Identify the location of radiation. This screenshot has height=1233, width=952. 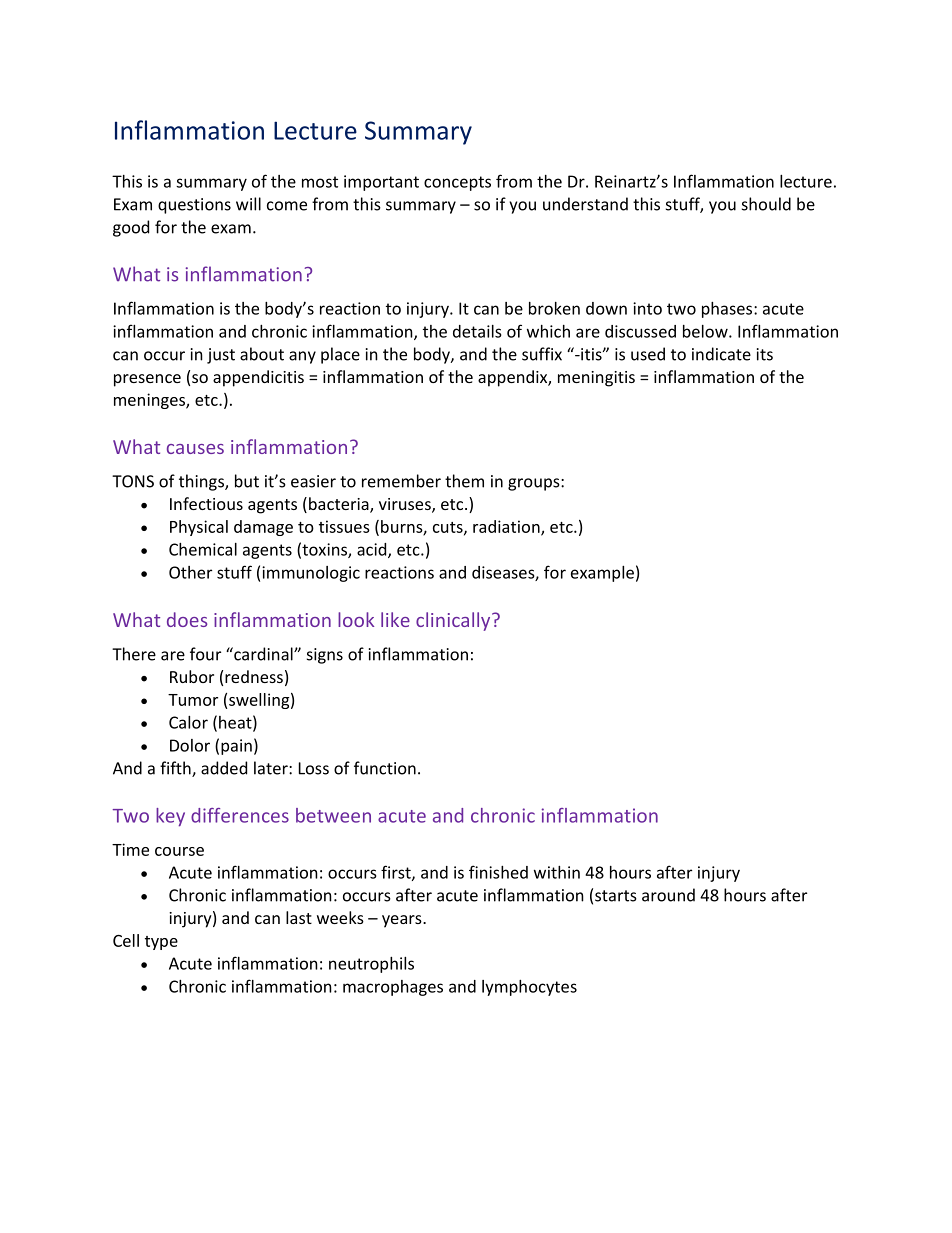
(507, 527).
